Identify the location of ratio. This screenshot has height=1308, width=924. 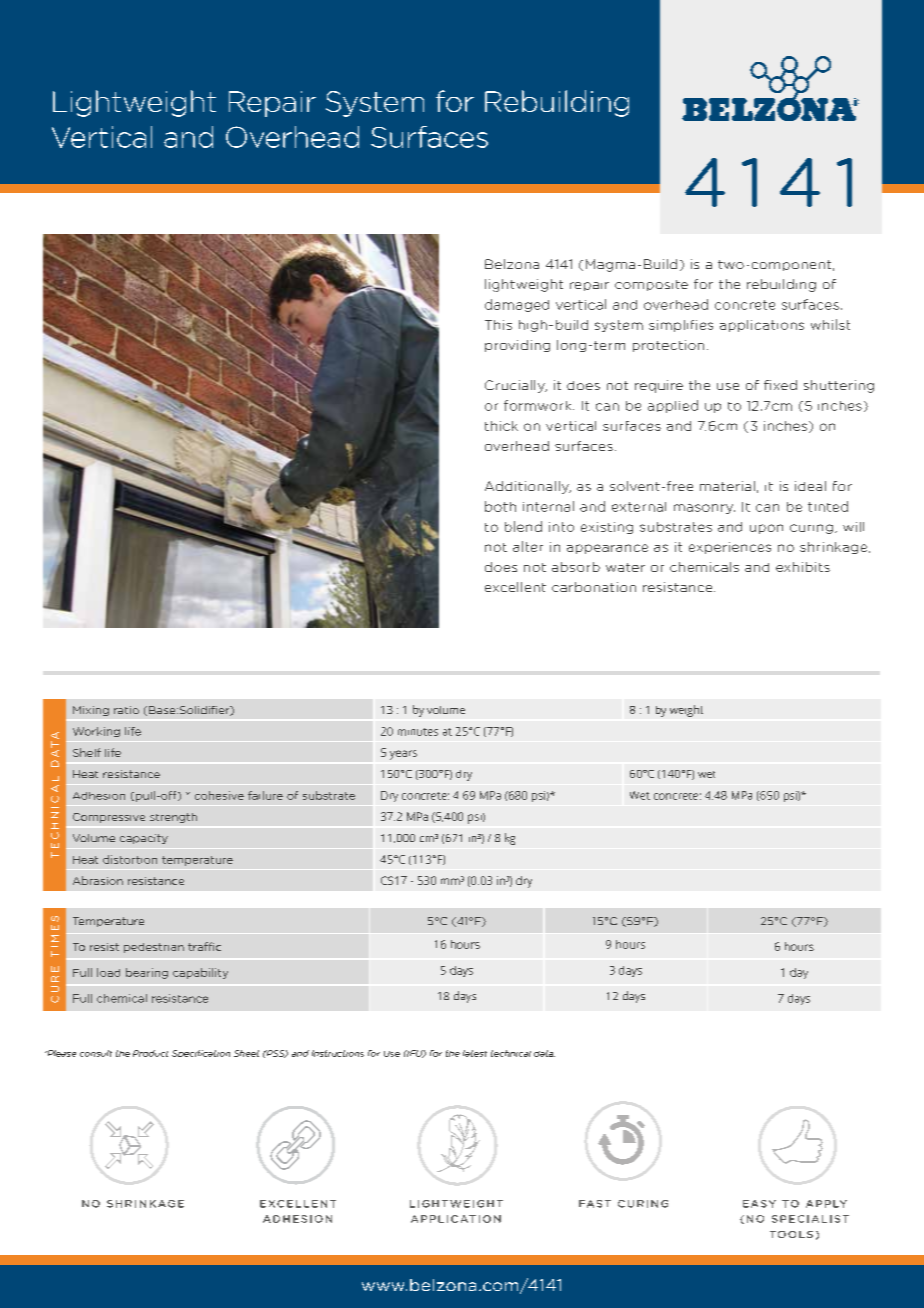
(126, 710).
